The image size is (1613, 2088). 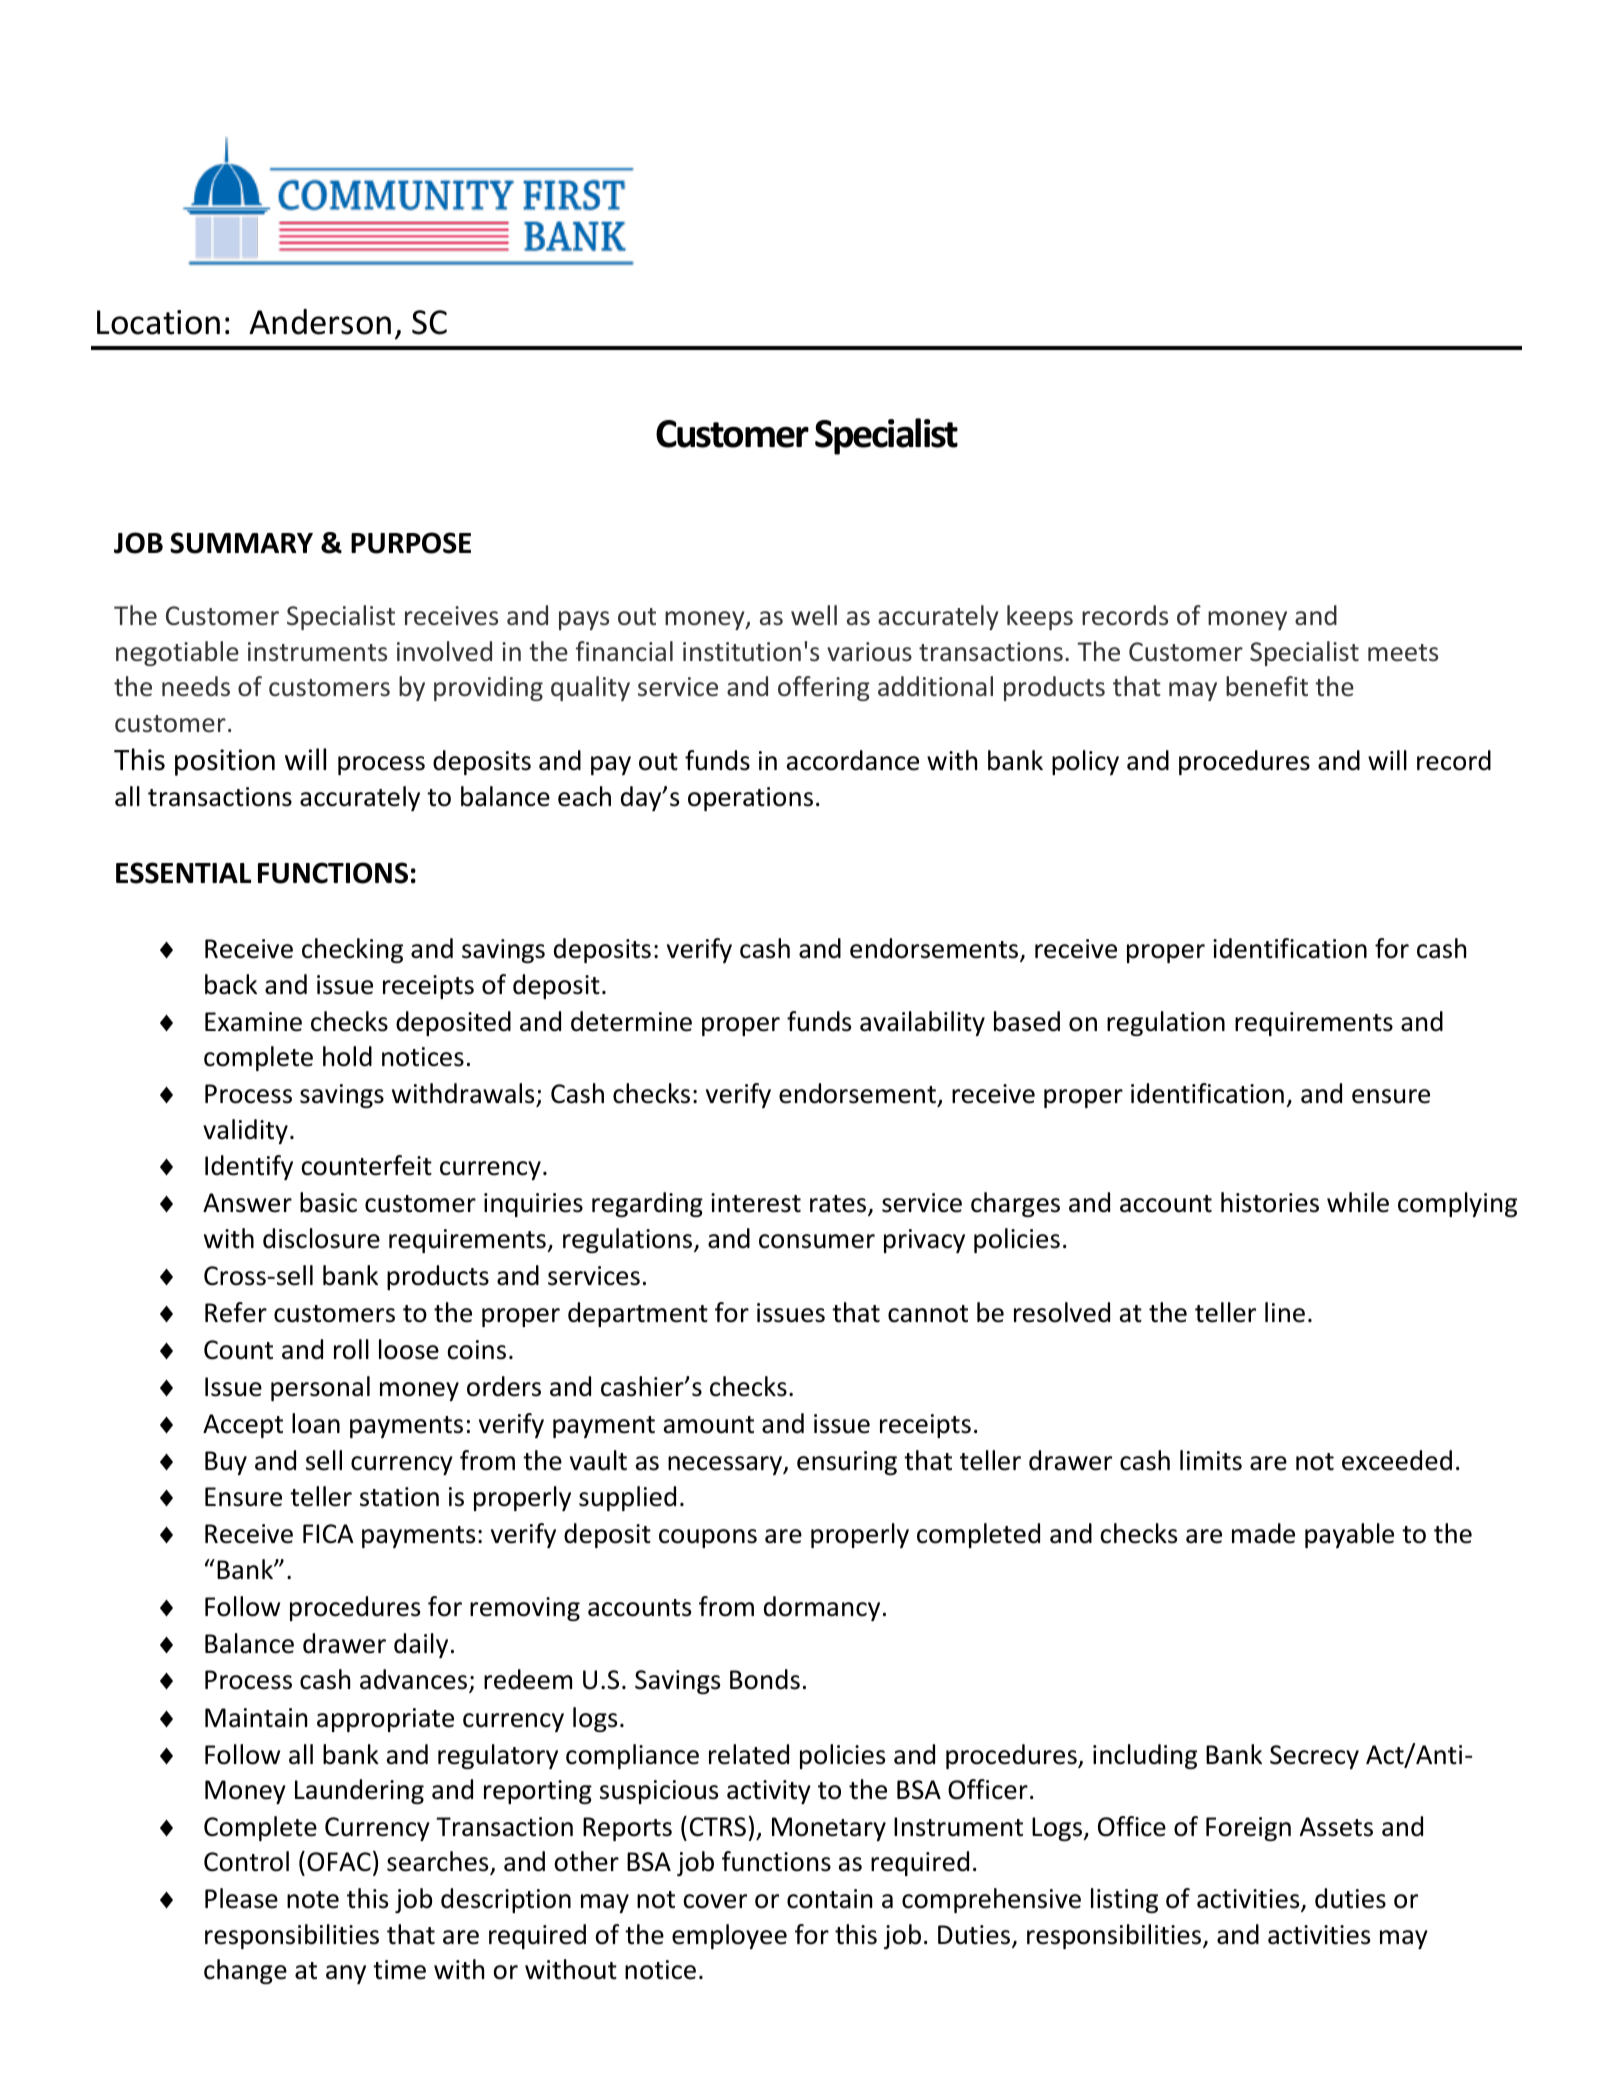 What do you see at coordinates (320, 322) in the document?
I see `Anderson` at bounding box center [320, 322].
